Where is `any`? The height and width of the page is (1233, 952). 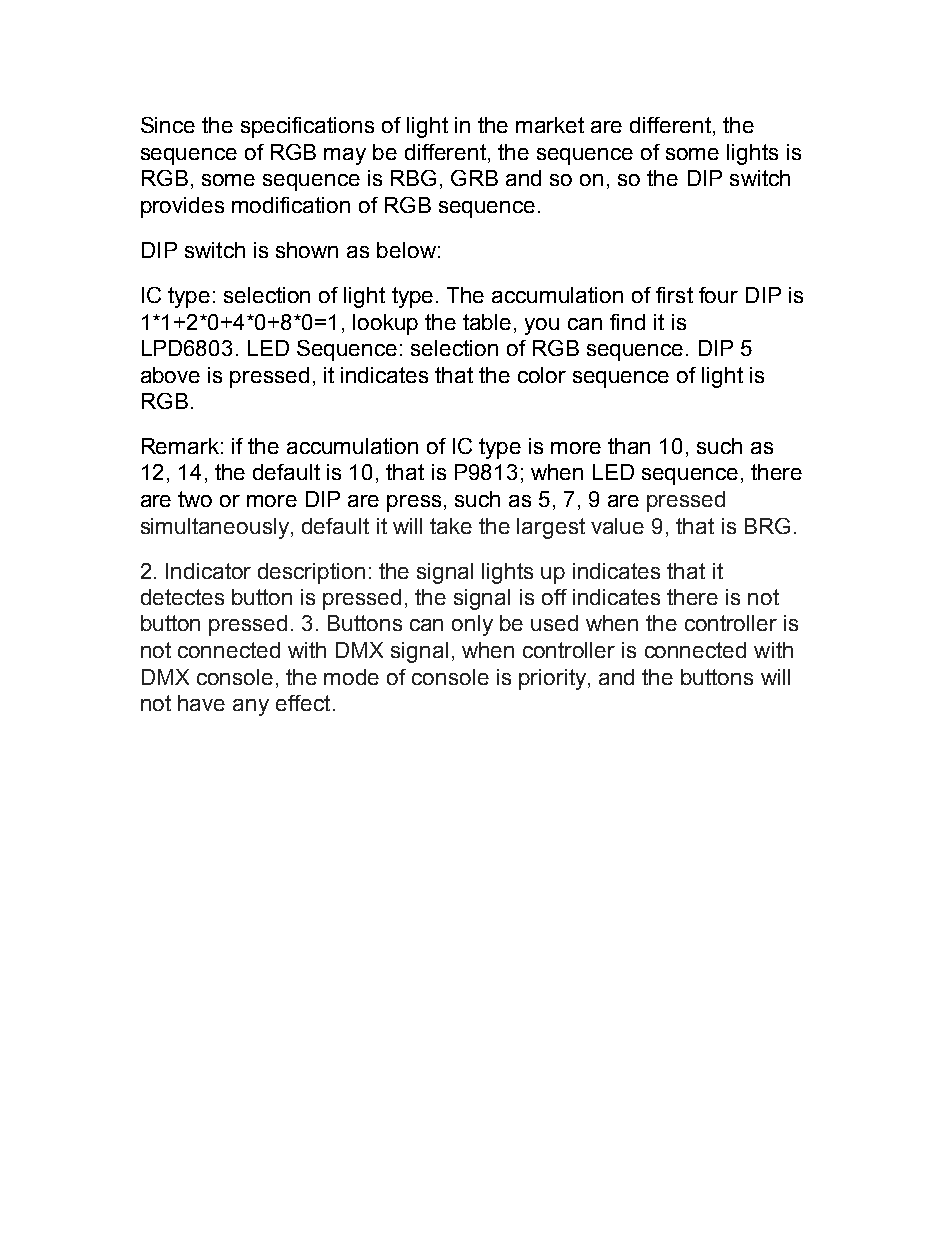 any is located at coordinates (251, 707).
